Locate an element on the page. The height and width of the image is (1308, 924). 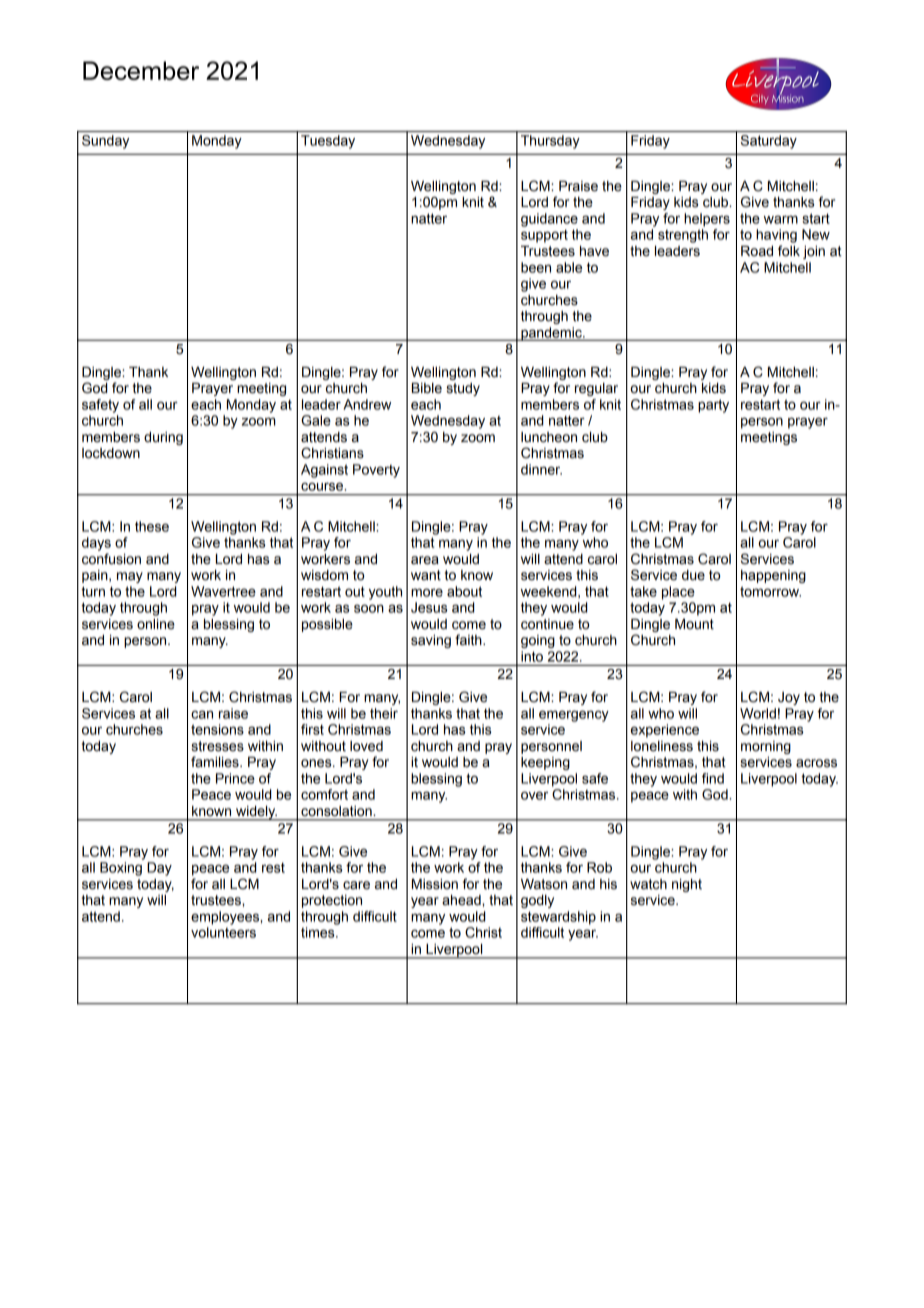
due is located at coordinates (693, 575).
